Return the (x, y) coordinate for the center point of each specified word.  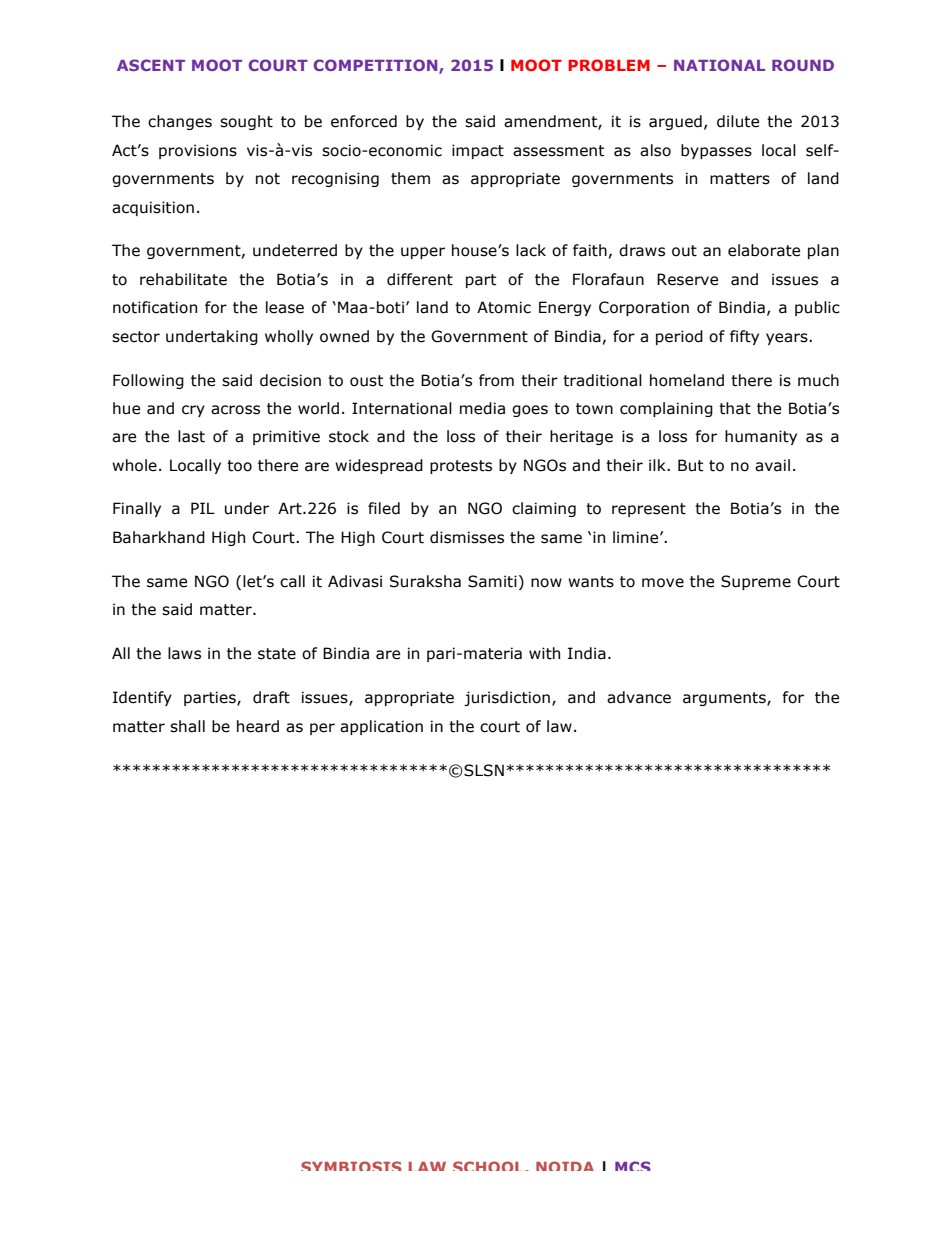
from (496, 380)
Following (148, 381)
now (546, 583)
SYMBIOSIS (351, 1166)
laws (184, 653)
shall (187, 726)
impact (478, 151)
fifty (744, 337)
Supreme (756, 582)
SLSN (483, 770)
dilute (738, 121)
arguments (725, 699)
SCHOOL (489, 1166)
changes (180, 122)
